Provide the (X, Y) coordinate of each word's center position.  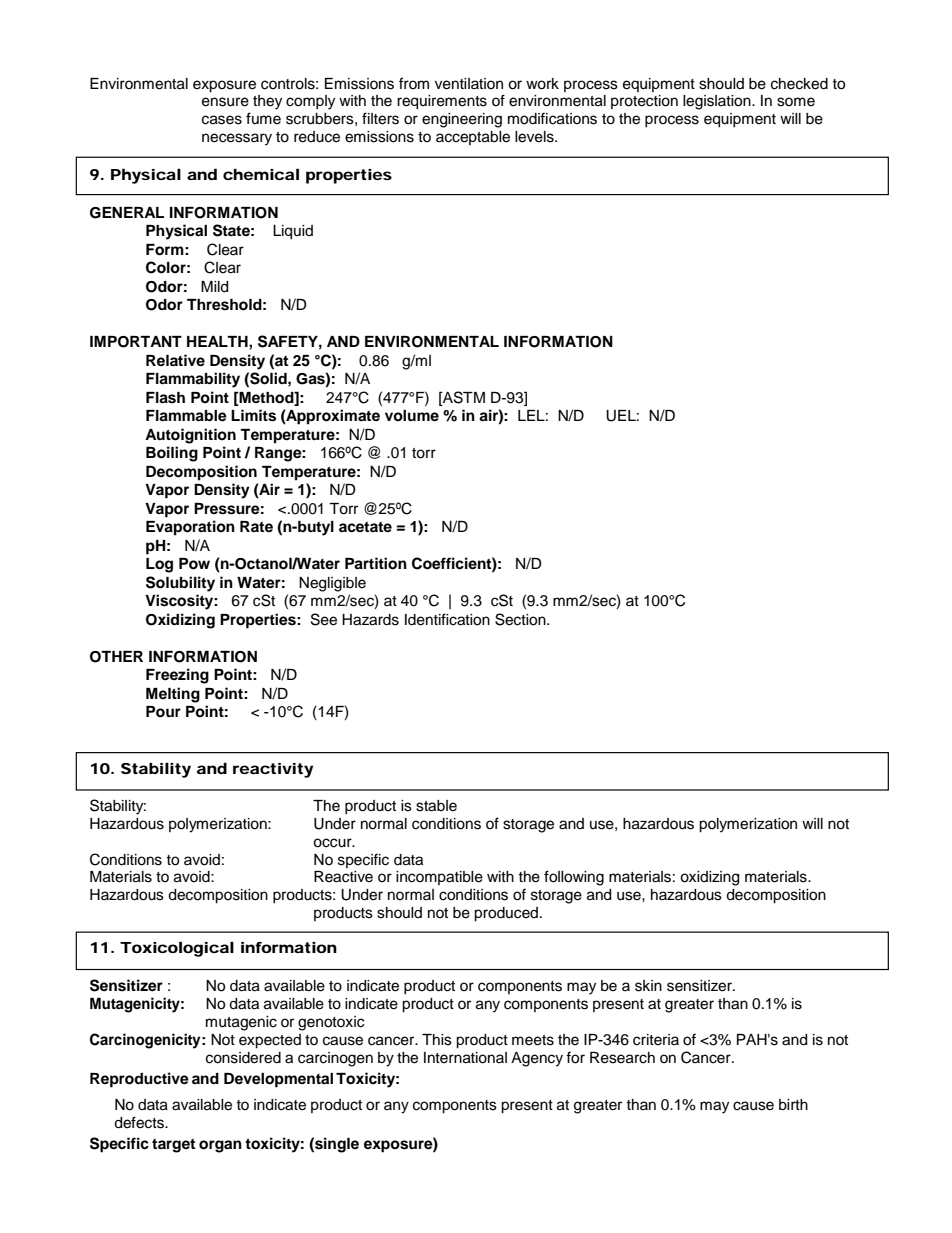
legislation (718, 102)
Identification (447, 619)
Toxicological (177, 949)
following (574, 878)
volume (412, 415)
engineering (462, 120)
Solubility (180, 584)
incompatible (439, 878)
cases (222, 120)
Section (521, 619)
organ (220, 1146)
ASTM (463, 397)
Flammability (193, 380)
